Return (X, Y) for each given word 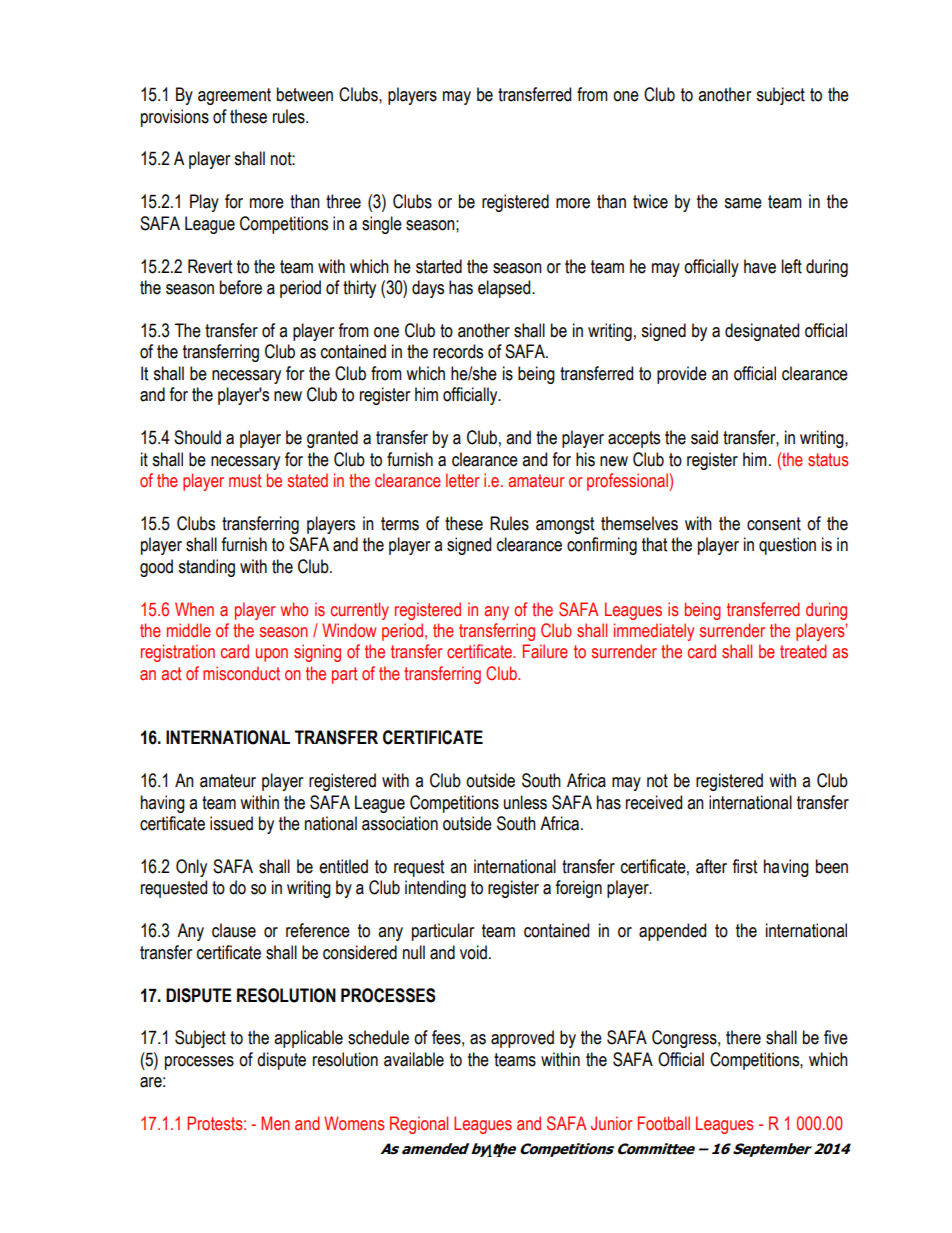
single (382, 225)
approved (522, 1039)
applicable (308, 1039)
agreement (234, 96)
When (194, 609)
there (743, 1037)
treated (803, 651)
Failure (545, 651)
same (743, 203)
